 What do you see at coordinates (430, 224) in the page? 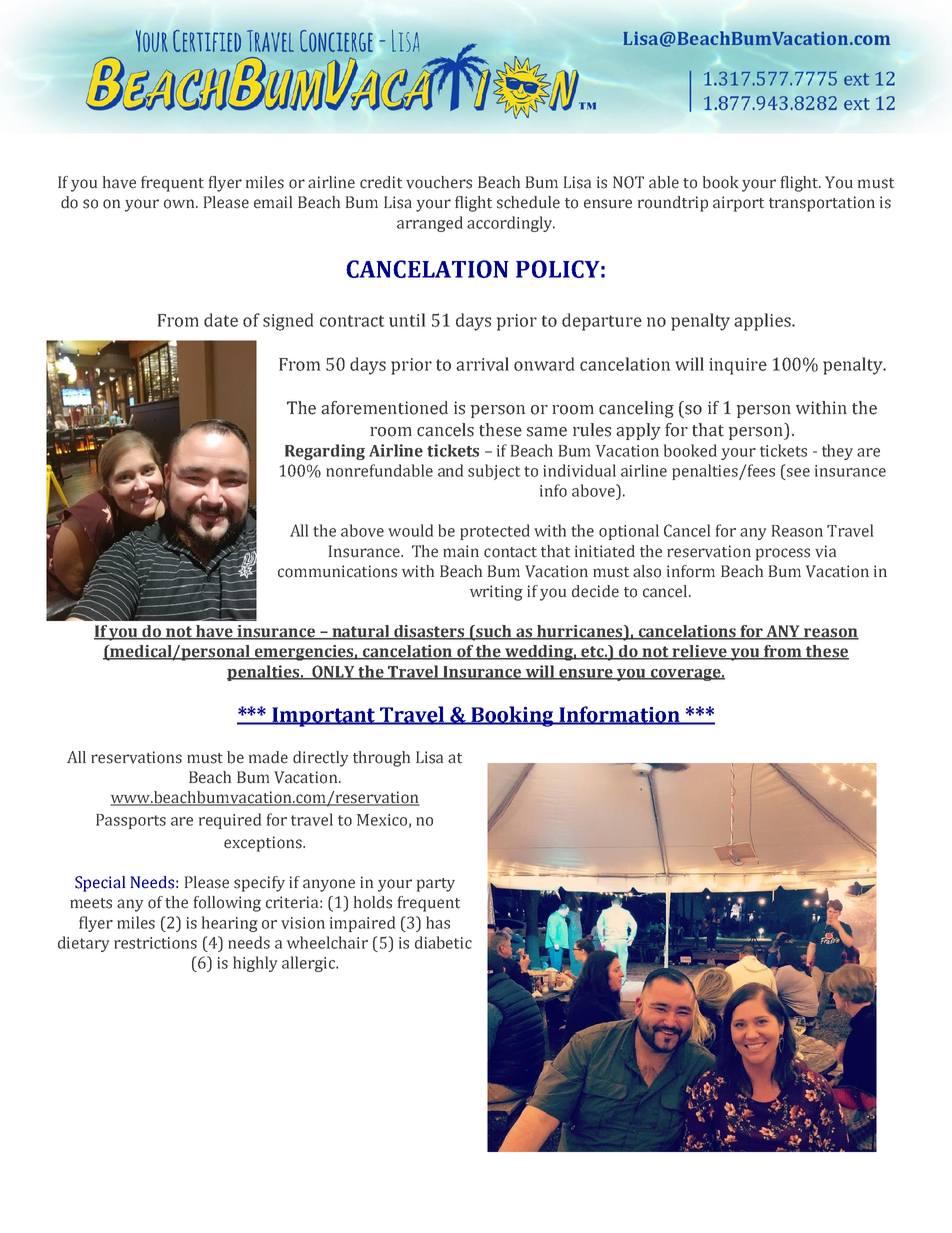
I see `arranged` at bounding box center [430, 224].
